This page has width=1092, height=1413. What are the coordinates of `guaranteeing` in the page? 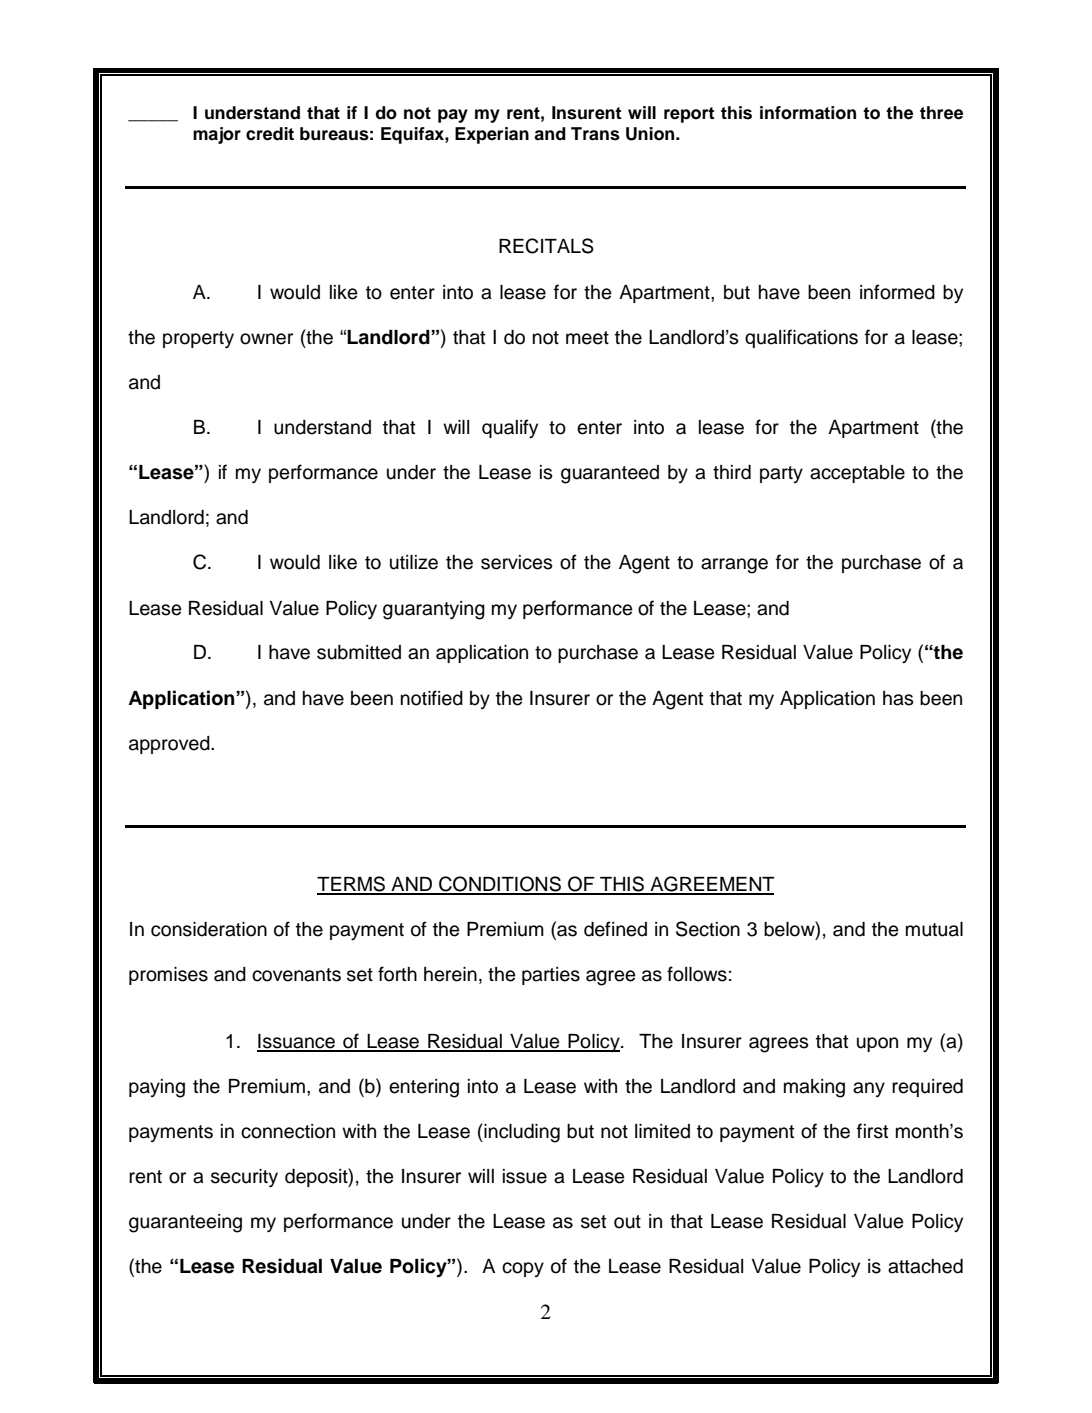 It's located at (185, 1223).
